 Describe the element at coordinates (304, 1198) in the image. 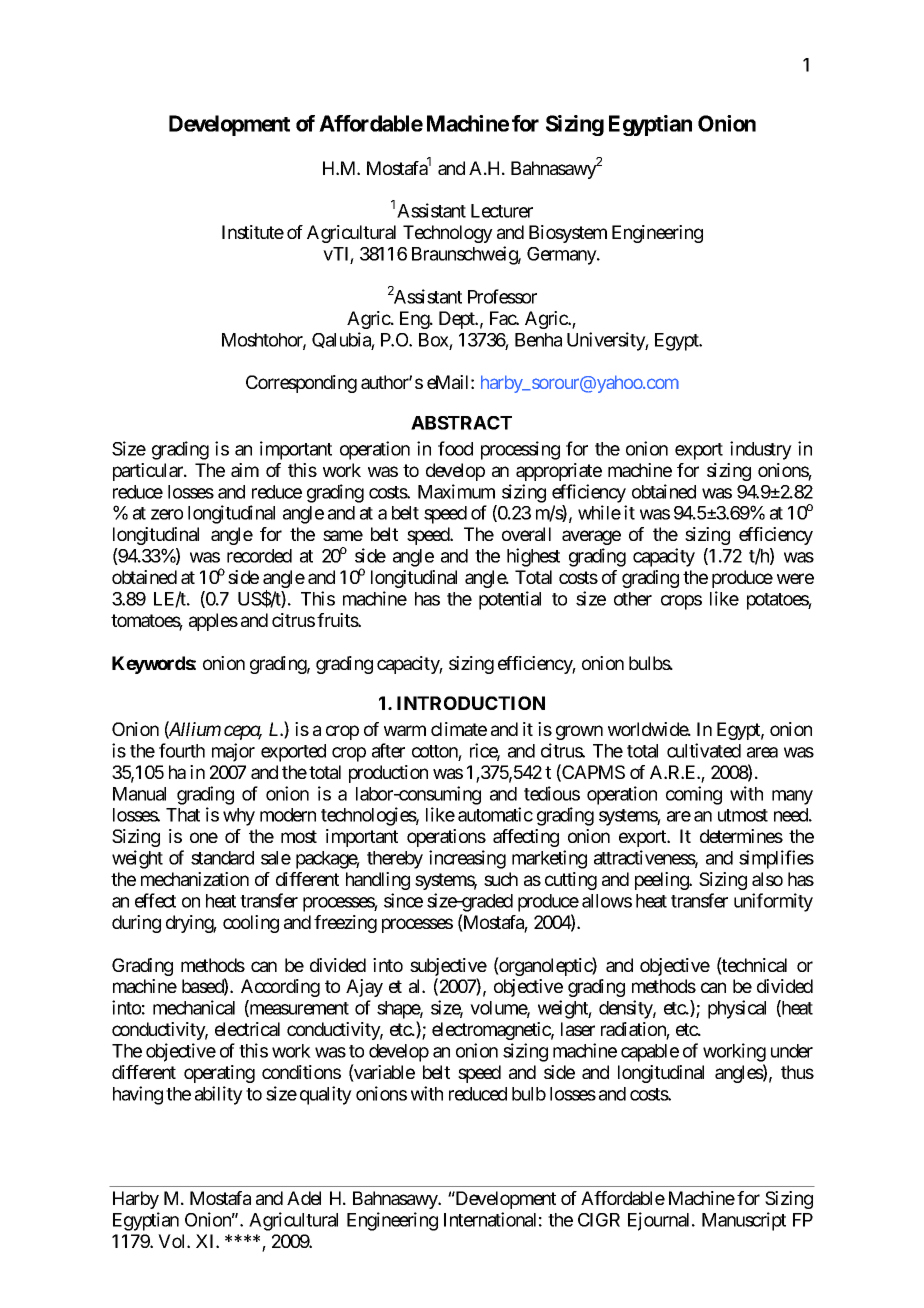

I see `Adel` at that location.
